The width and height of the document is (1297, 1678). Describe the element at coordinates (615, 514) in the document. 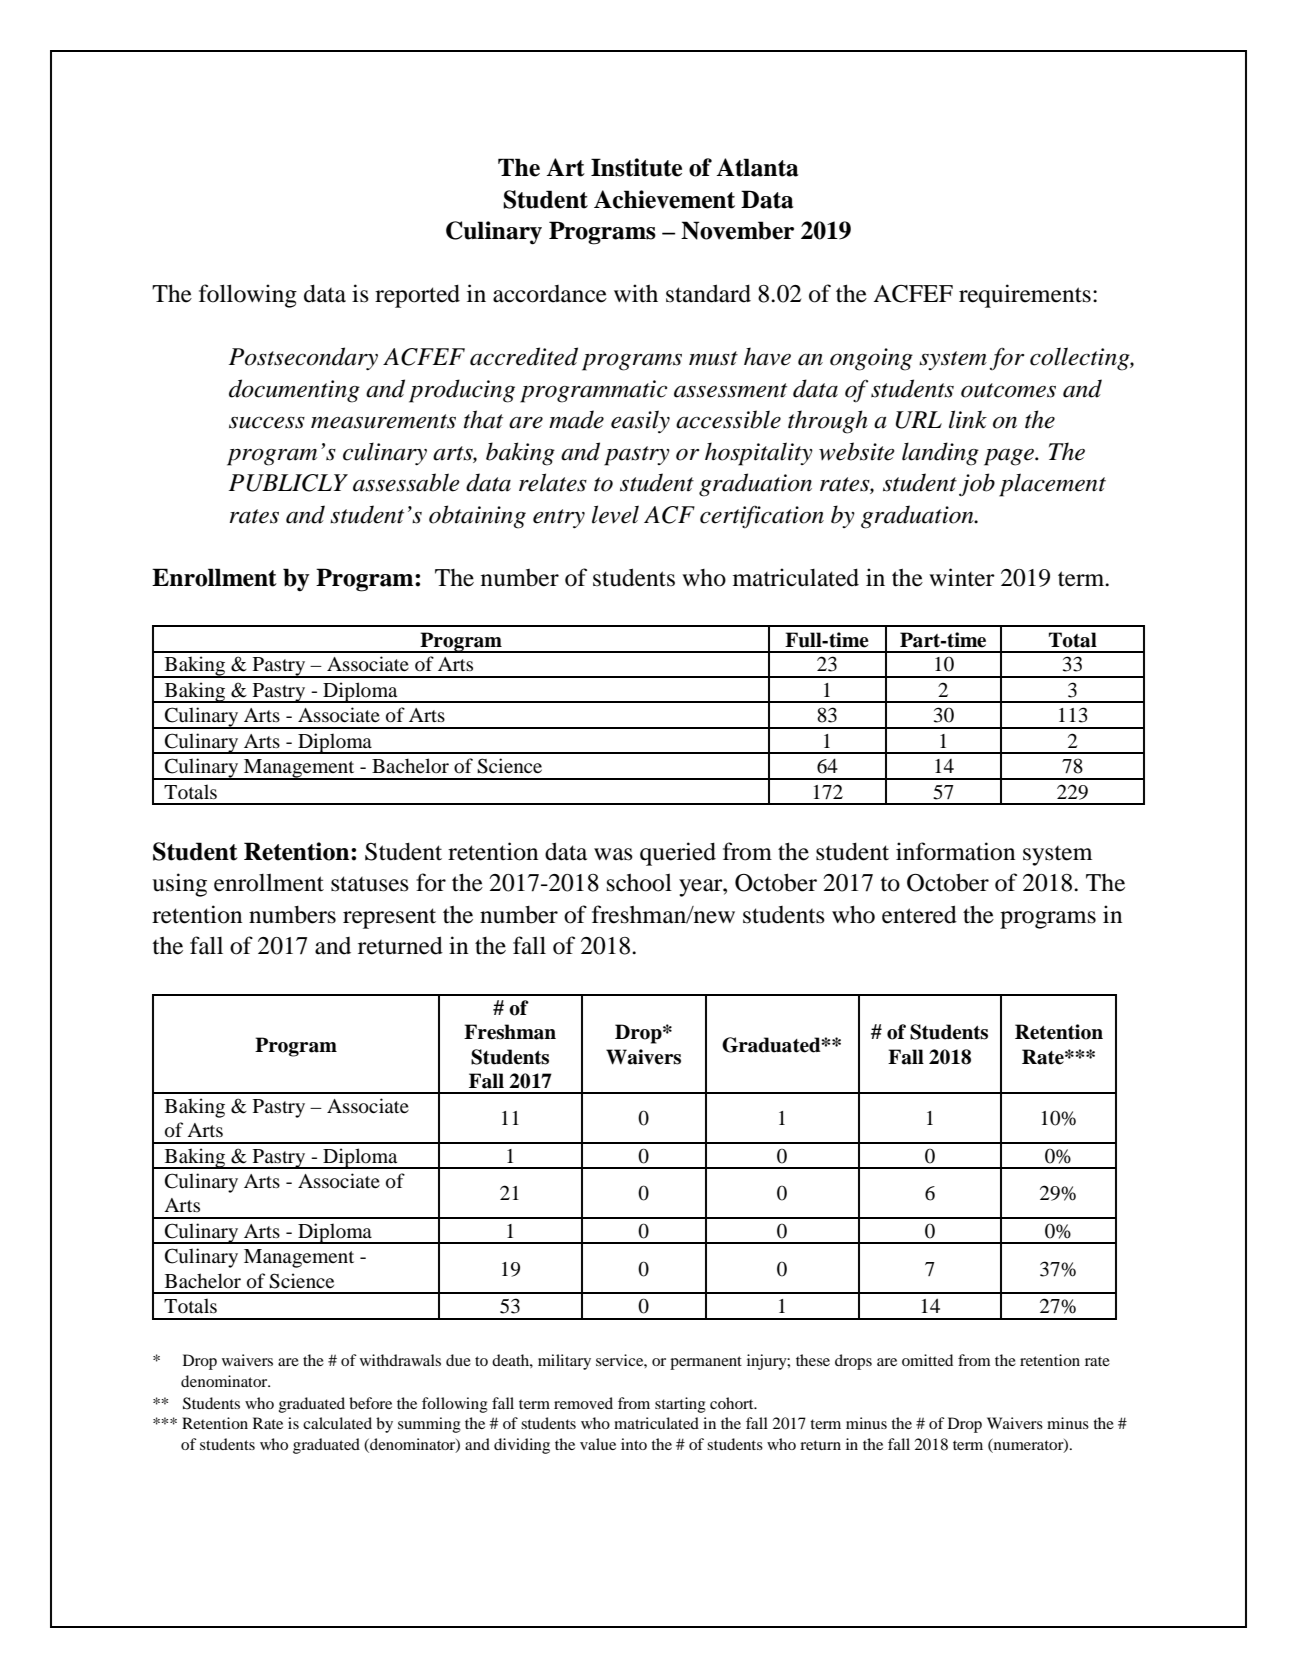

I see `level` at that location.
